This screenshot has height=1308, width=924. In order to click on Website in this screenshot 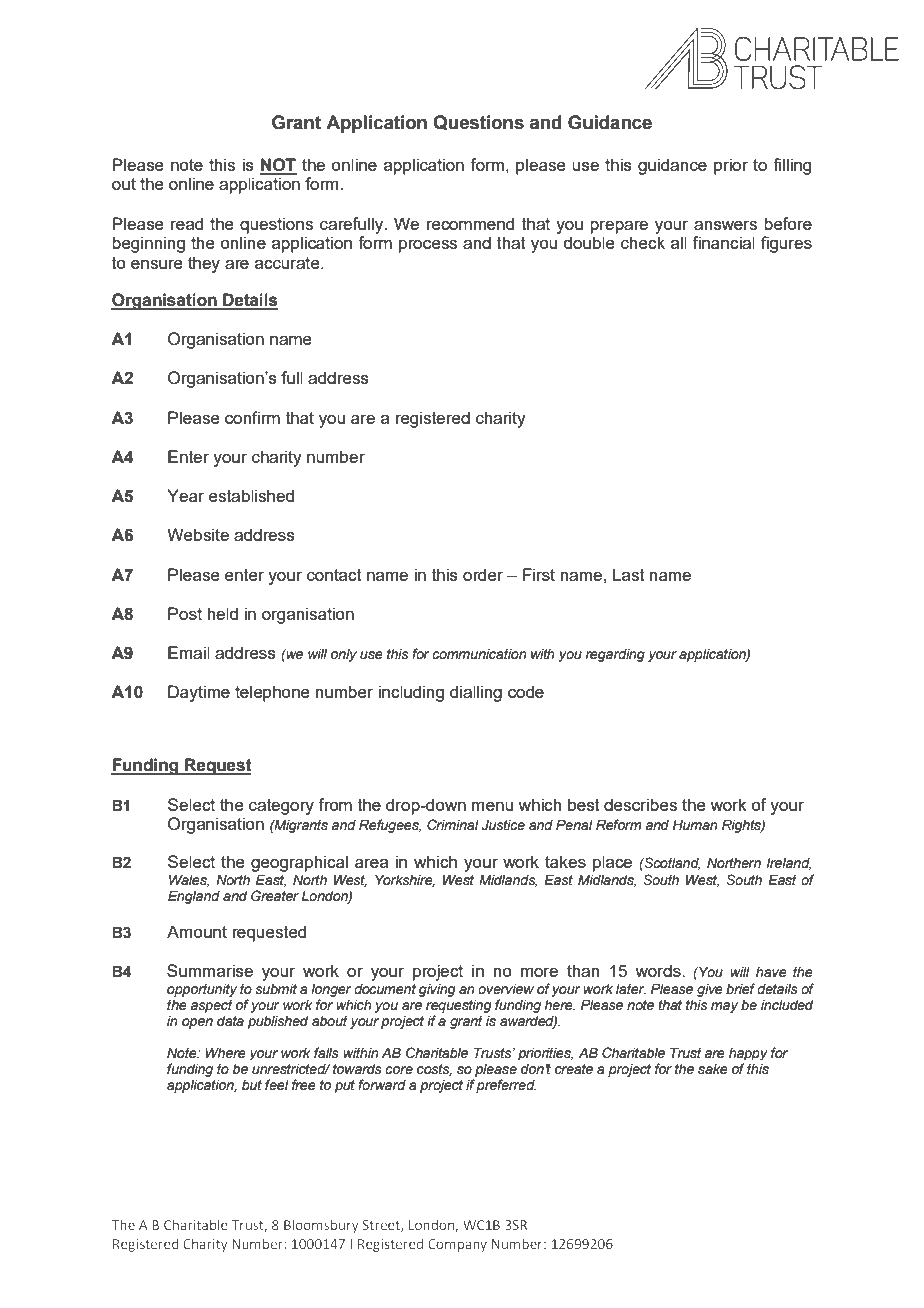, I will do `click(198, 534)`.
